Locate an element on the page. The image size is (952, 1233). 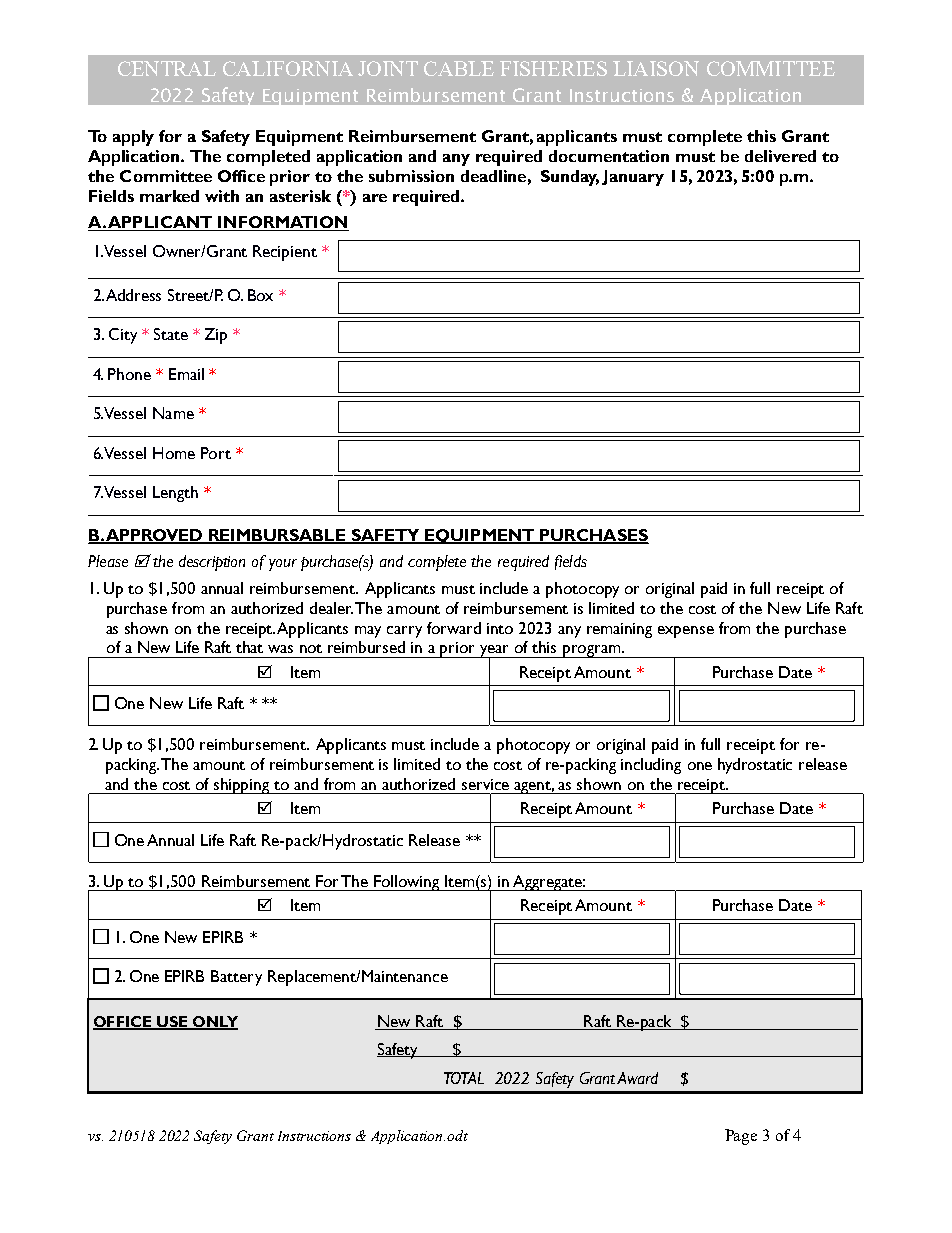
January is located at coordinates (633, 178).
